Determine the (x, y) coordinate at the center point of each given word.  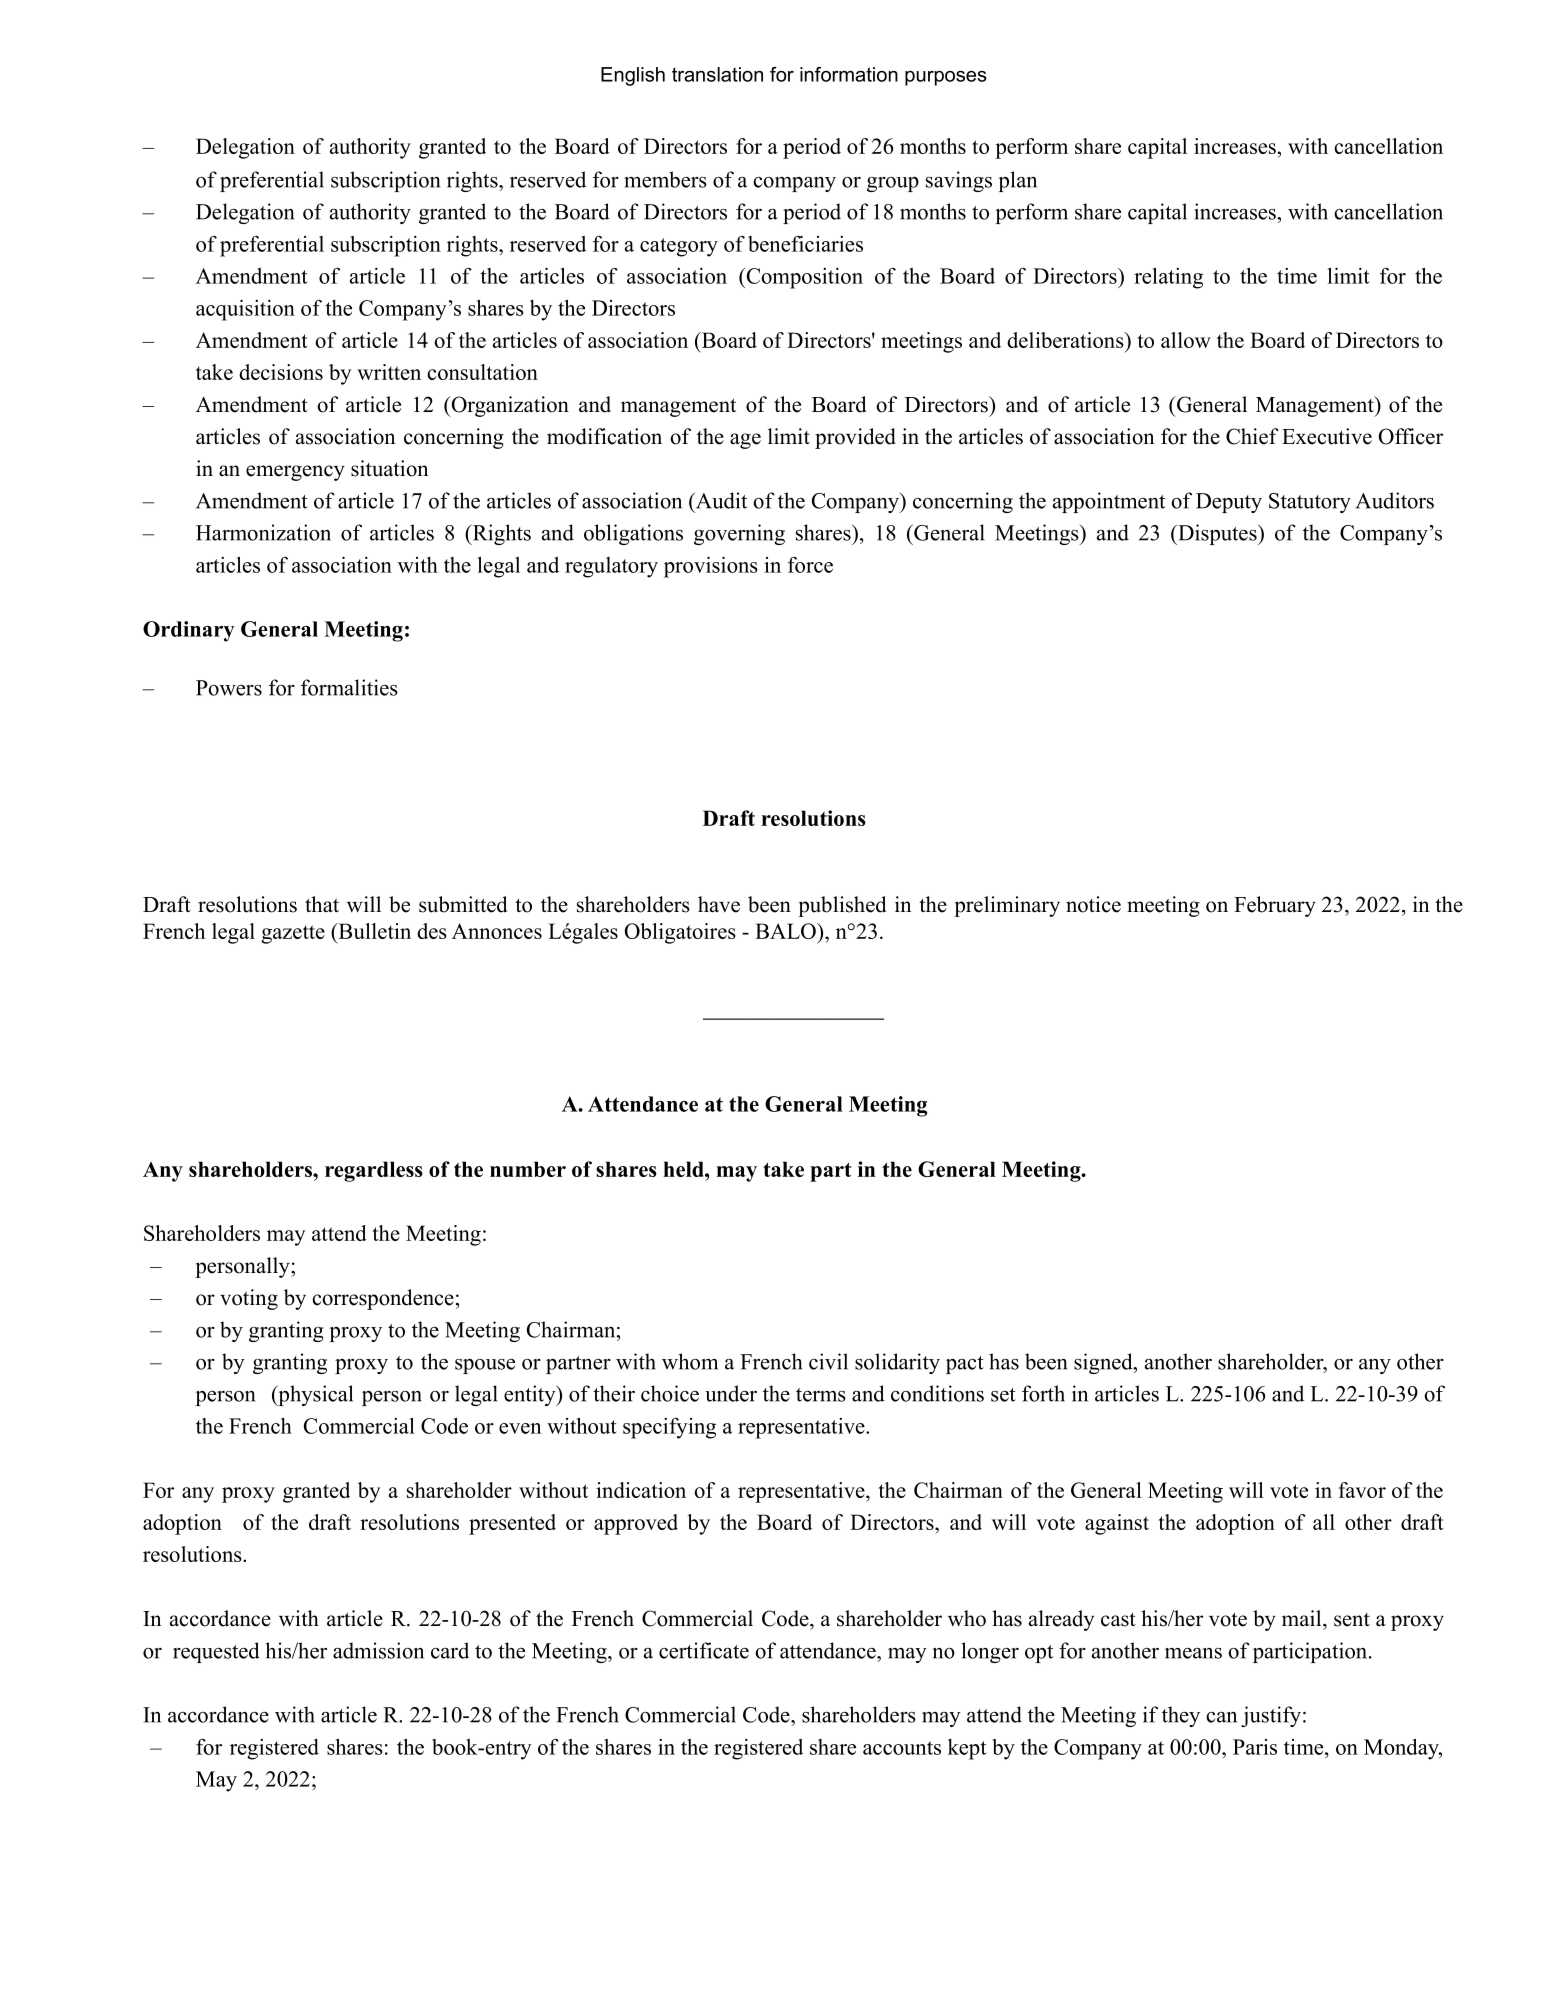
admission (378, 1650)
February (1275, 906)
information (849, 74)
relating (1168, 278)
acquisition (245, 310)
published (842, 906)
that (322, 904)
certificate (704, 1650)
